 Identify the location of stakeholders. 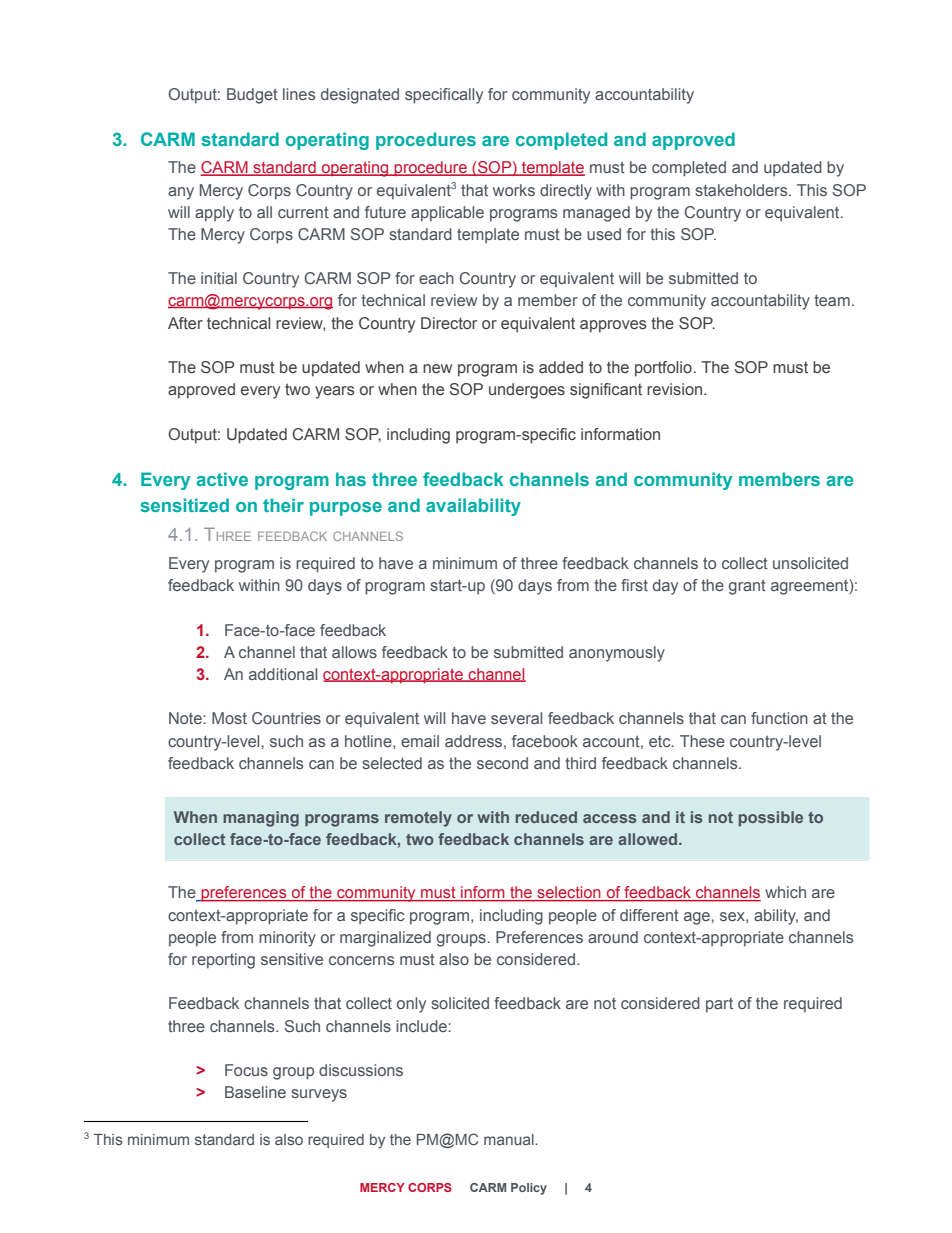
(742, 190).
